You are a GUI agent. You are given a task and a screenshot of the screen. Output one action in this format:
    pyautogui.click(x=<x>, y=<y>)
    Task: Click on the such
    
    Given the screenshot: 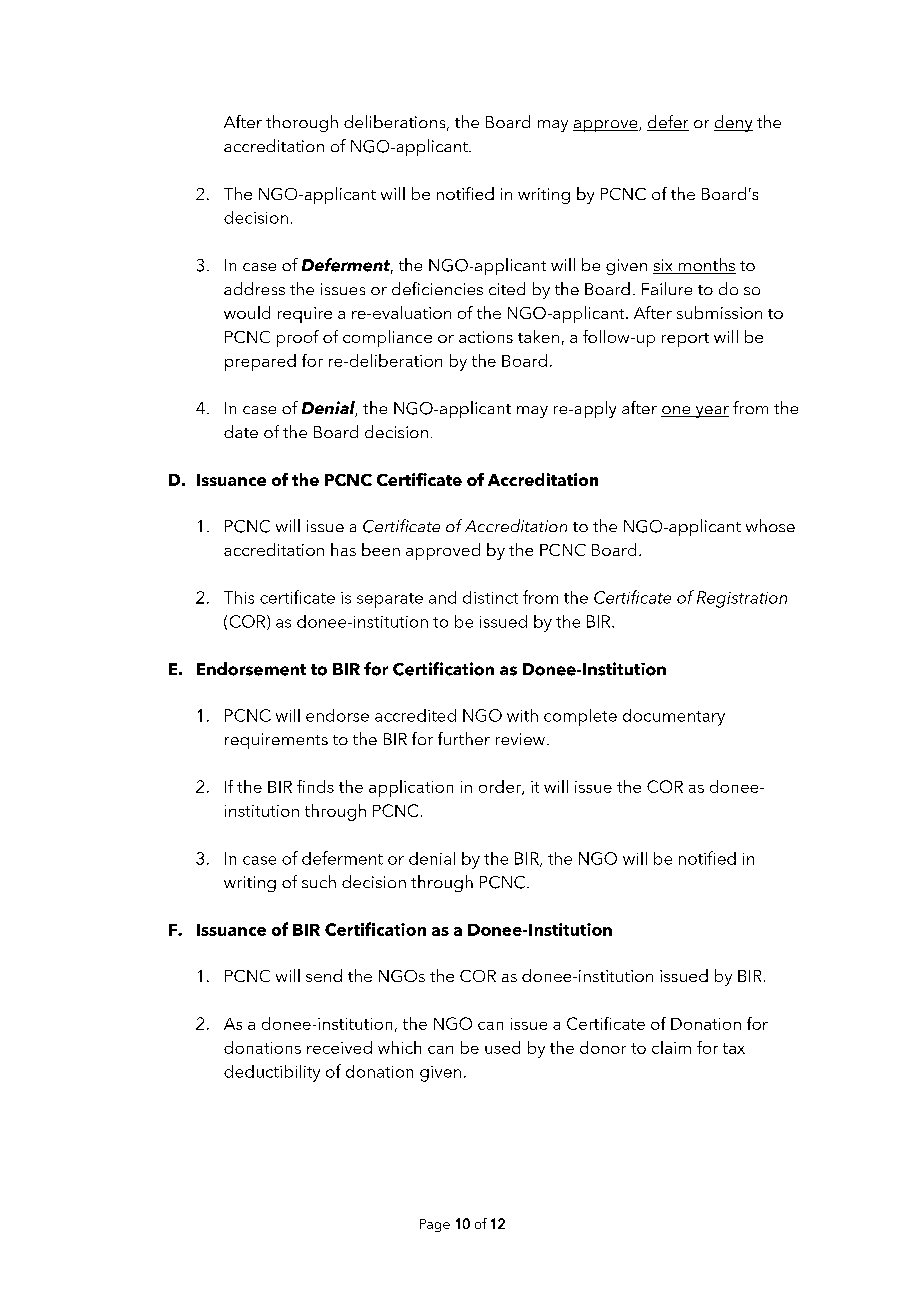 What is the action you would take?
    pyautogui.click(x=319, y=881)
